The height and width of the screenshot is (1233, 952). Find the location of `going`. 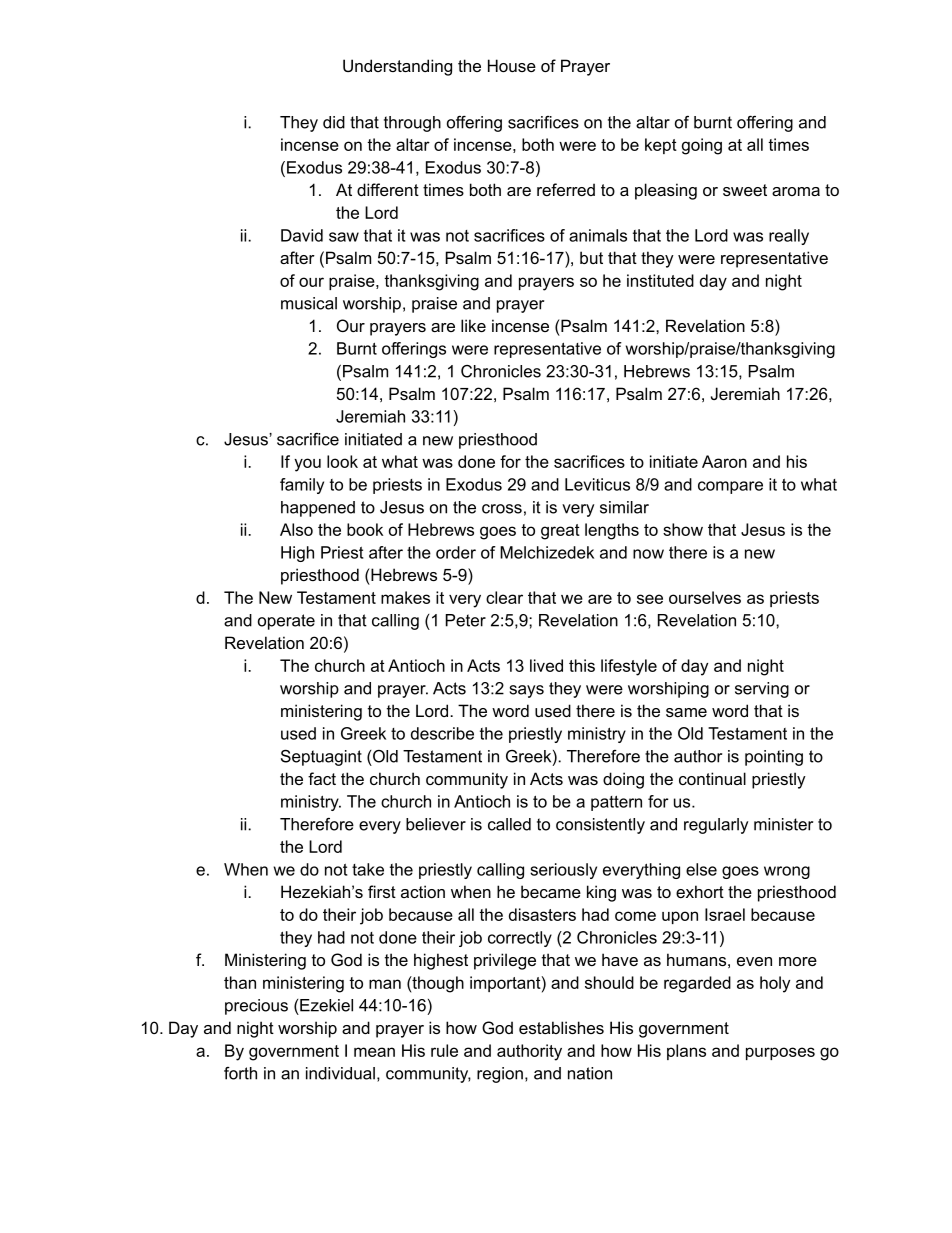

going is located at coordinates (702, 146).
